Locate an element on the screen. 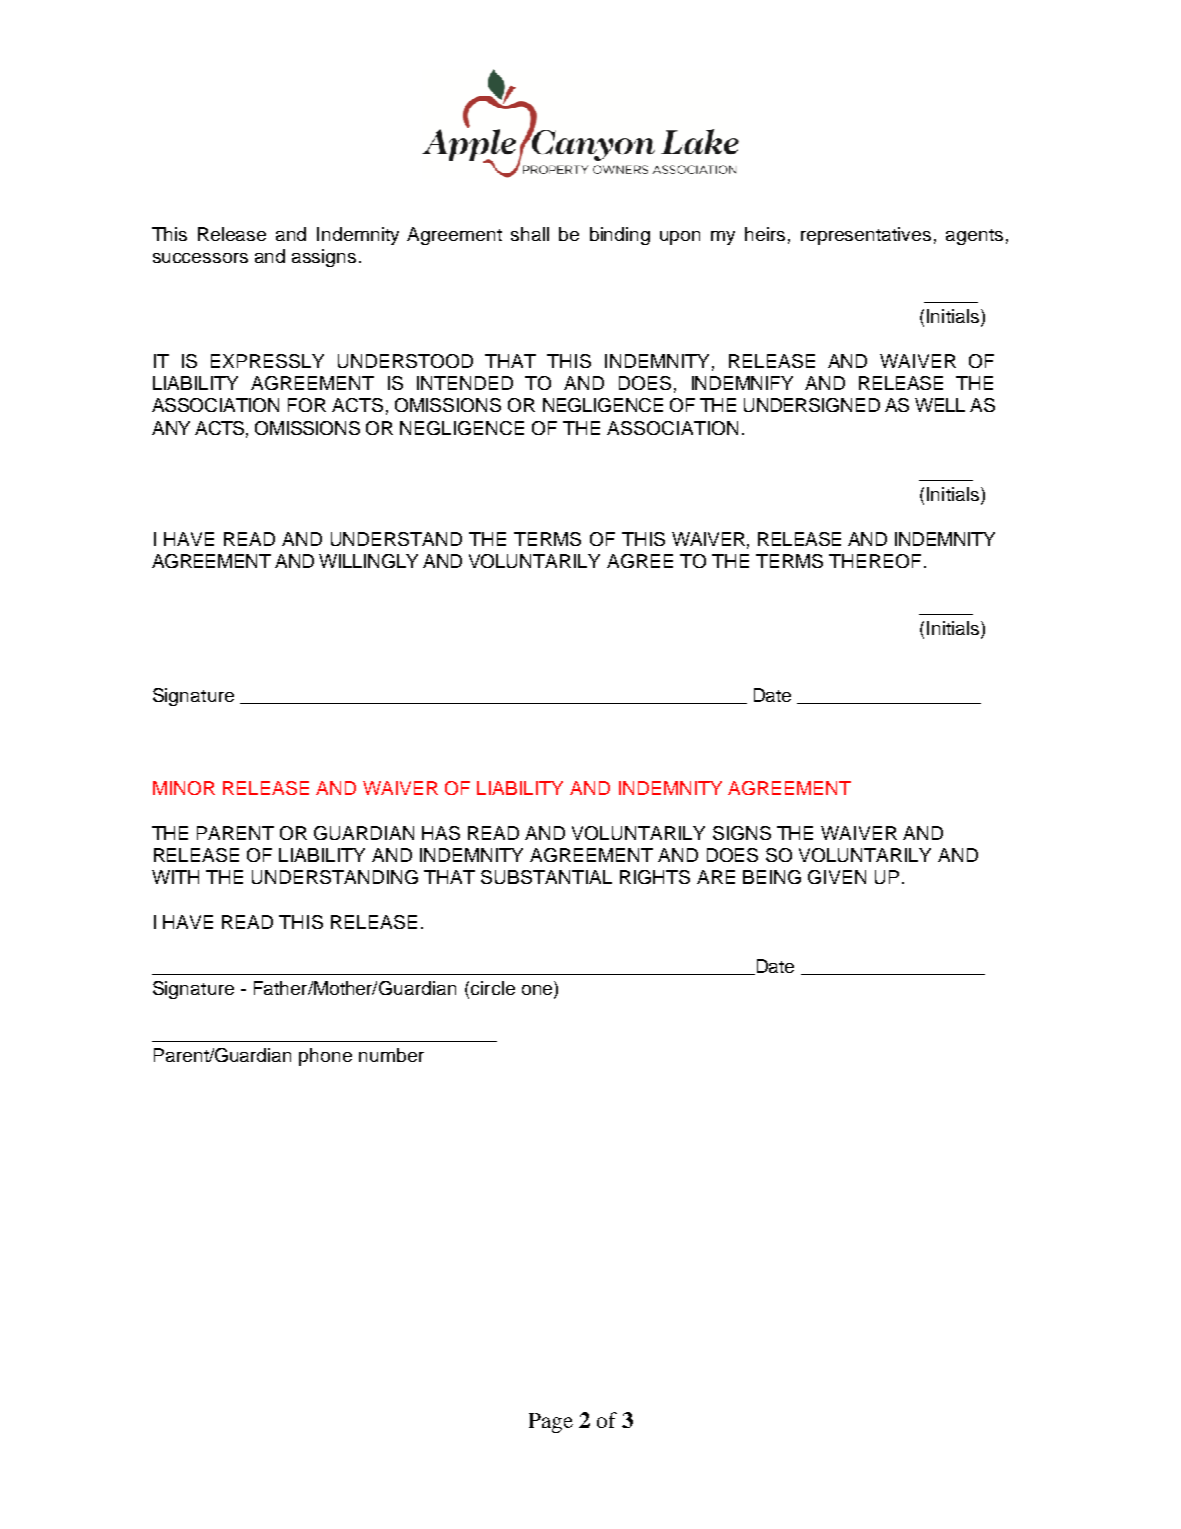 The image size is (1181, 1529). representatives is located at coordinates (866, 236).
